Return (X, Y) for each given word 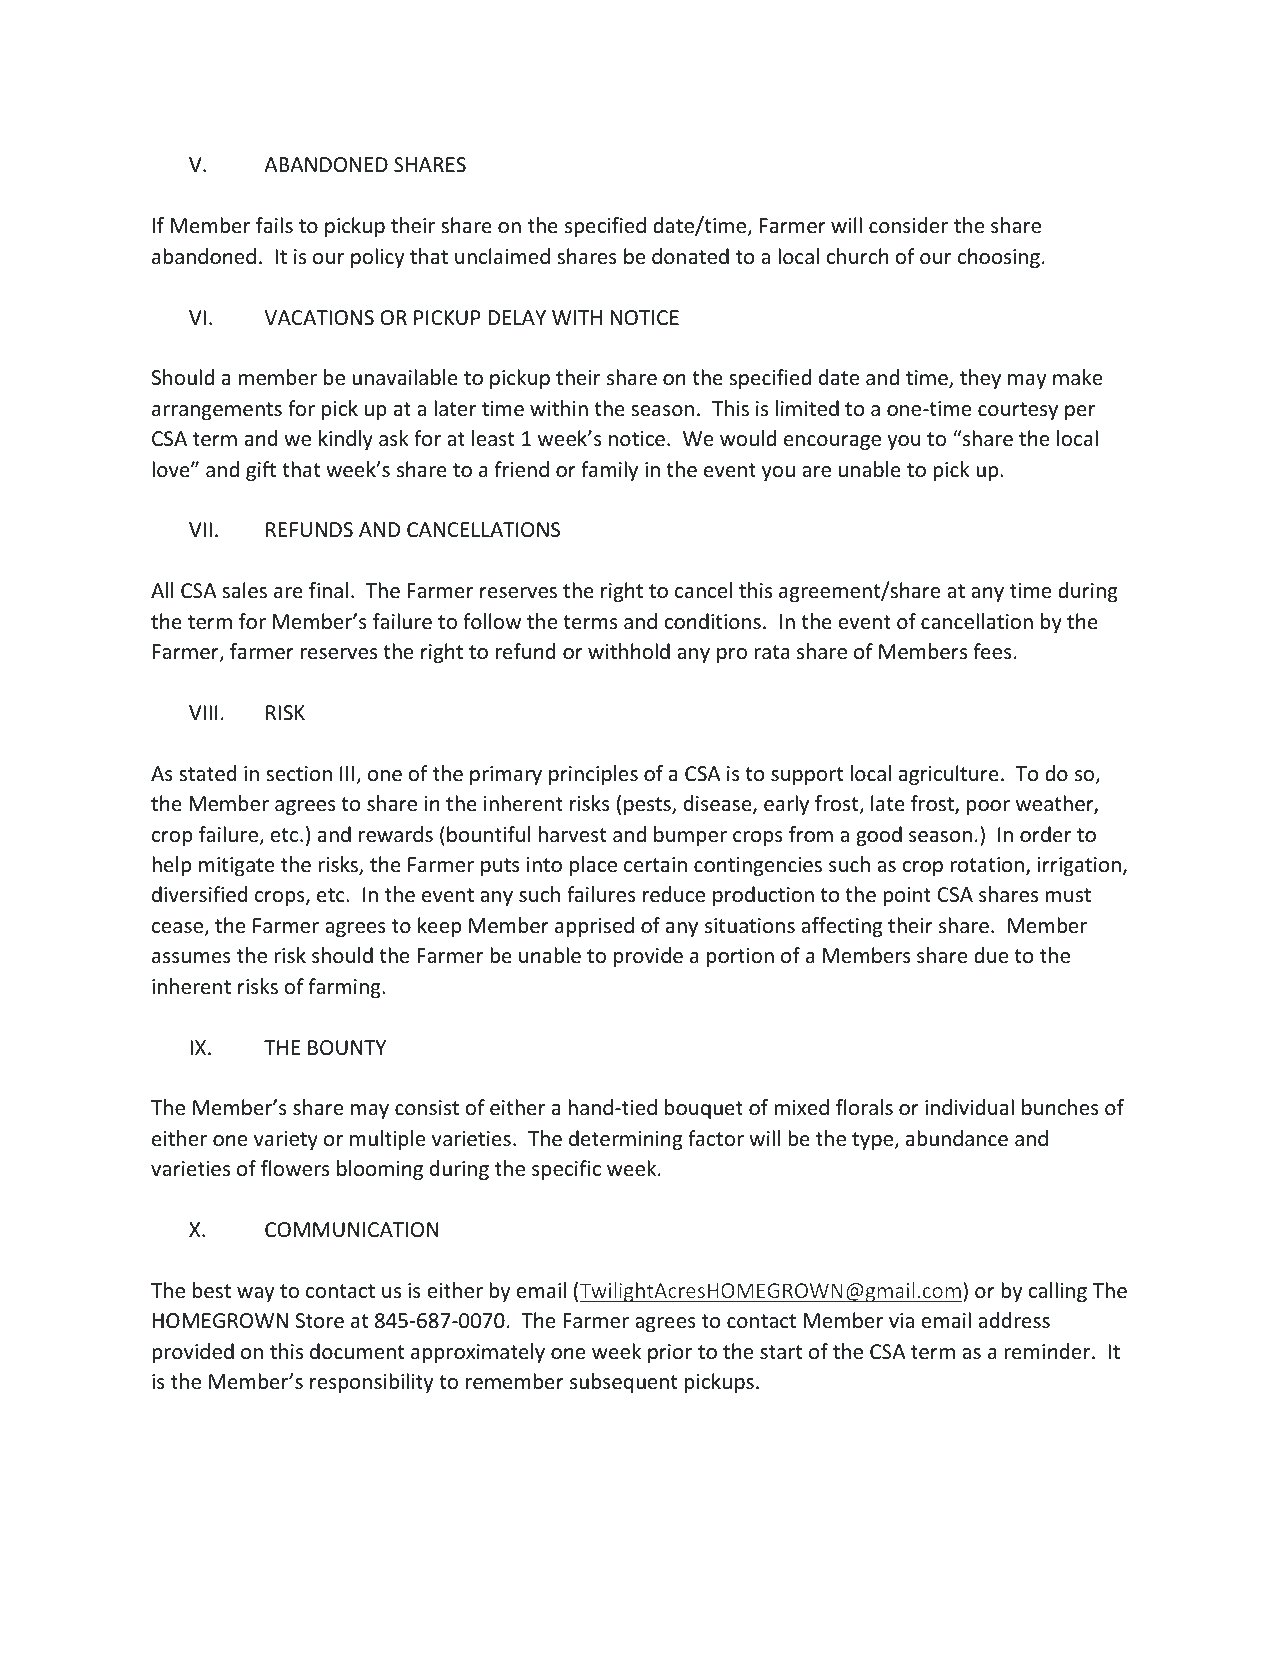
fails (274, 225)
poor (988, 807)
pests (648, 806)
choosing (999, 258)
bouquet (704, 1109)
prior (670, 1353)
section (299, 773)
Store (320, 1321)
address (1014, 1320)
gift (261, 471)
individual (969, 1107)
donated (690, 256)
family (609, 471)
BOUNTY (347, 1048)
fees (992, 651)
